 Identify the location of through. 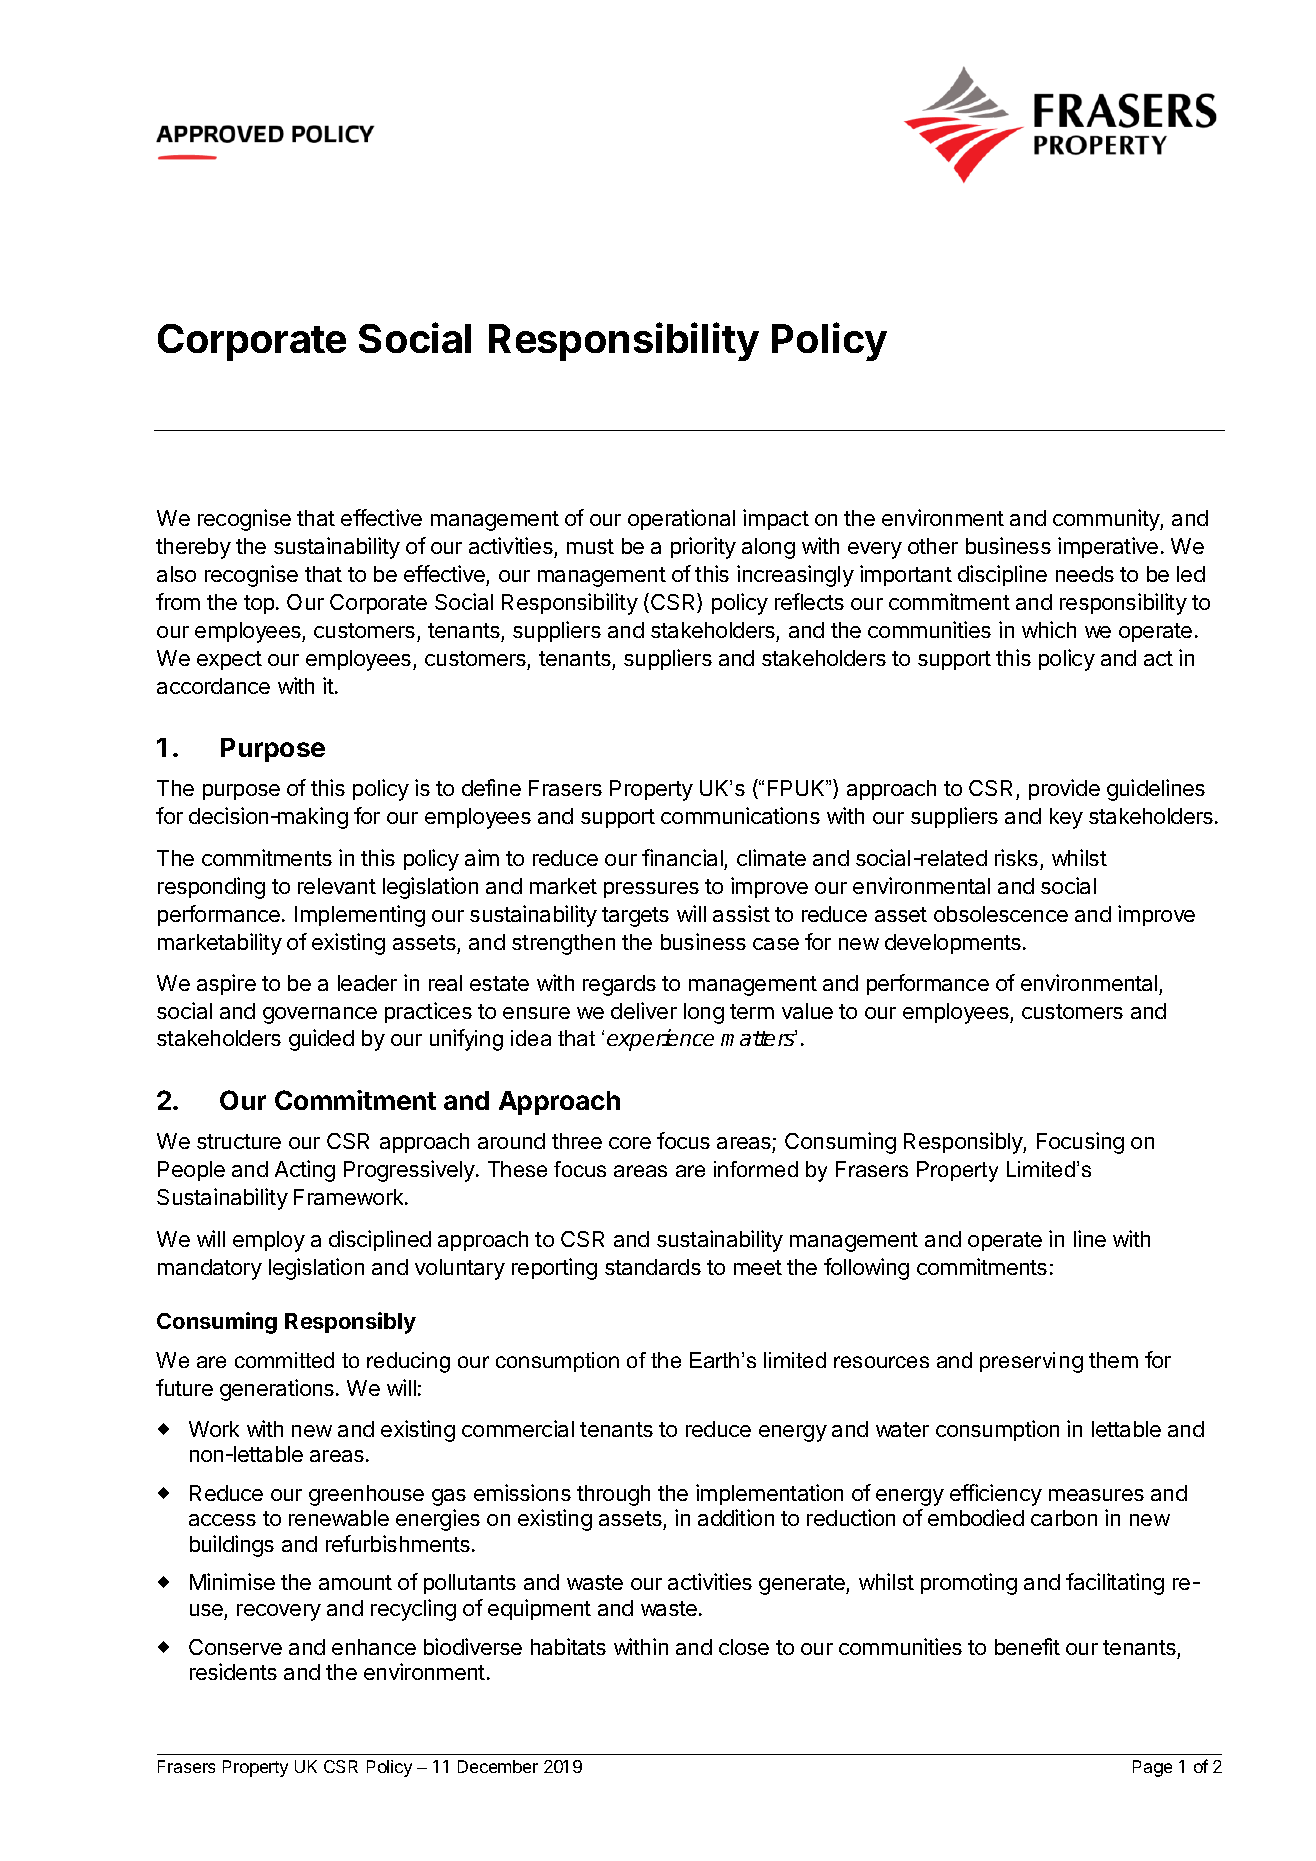
(613, 1495).
